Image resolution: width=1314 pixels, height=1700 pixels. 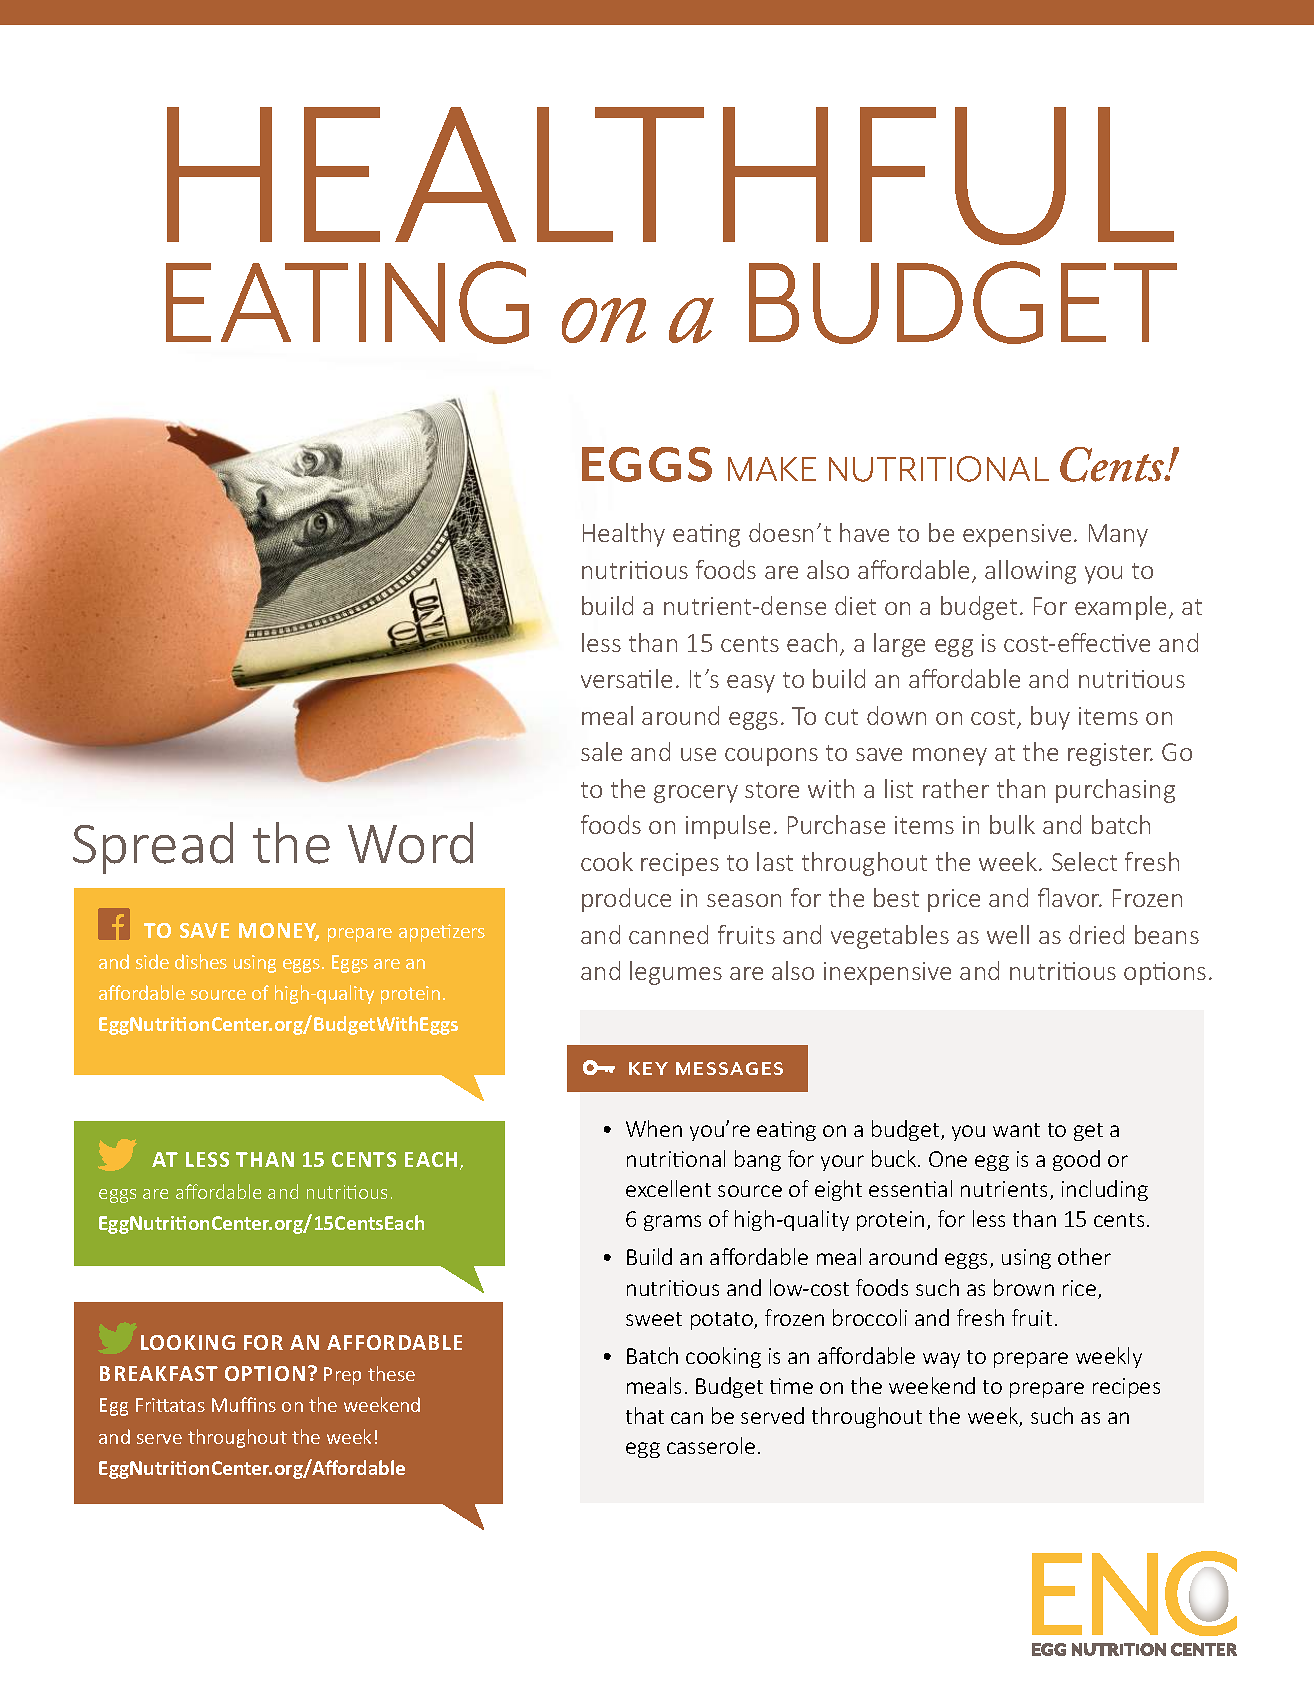 What do you see at coordinates (668, 934) in the page?
I see `canned` at bounding box center [668, 934].
